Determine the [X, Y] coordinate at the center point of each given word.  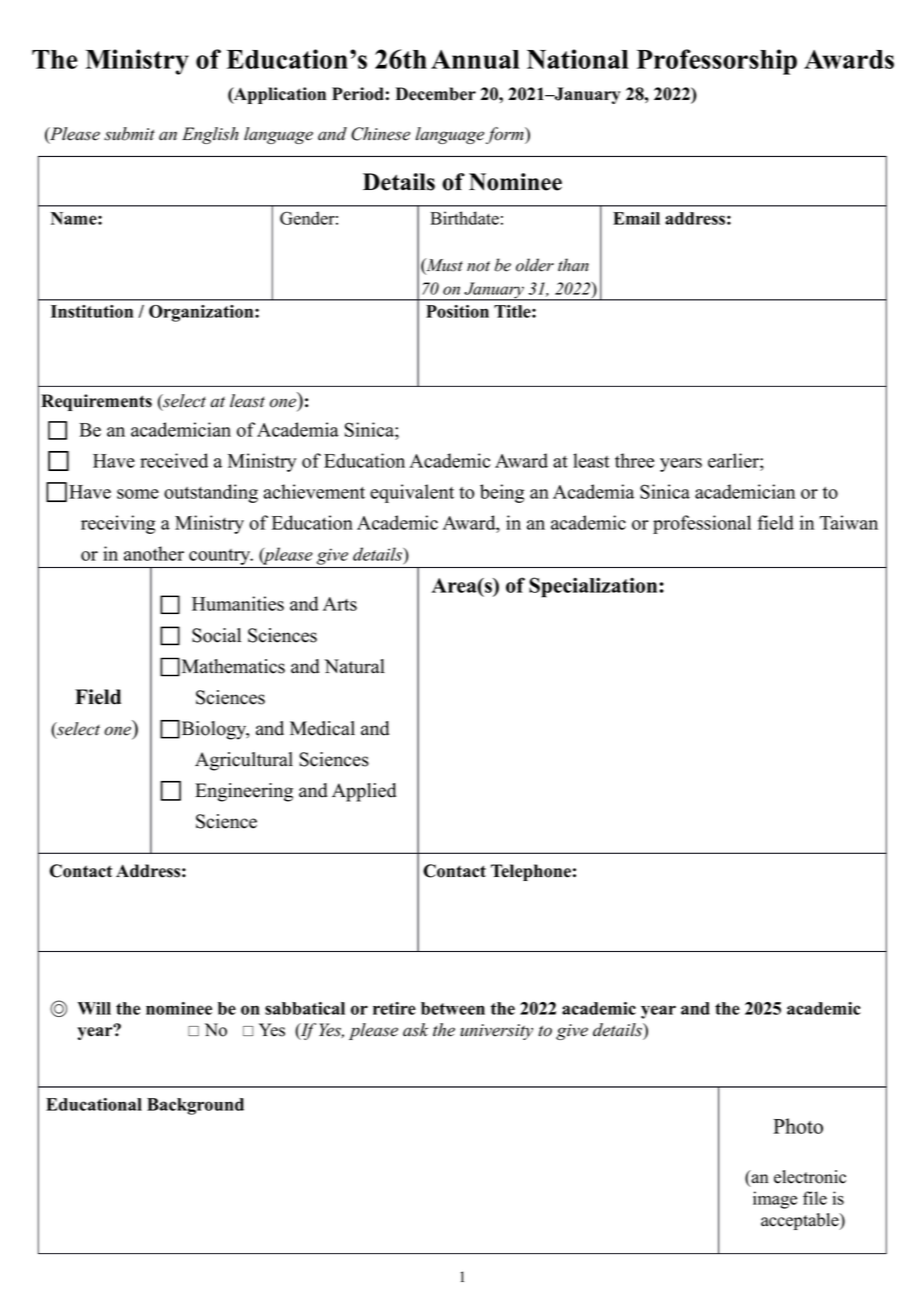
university [496, 1032]
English [210, 135]
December [436, 94]
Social [216, 635]
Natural [354, 666]
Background [195, 1106]
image [775, 1200]
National [578, 59]
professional [702, 524]
